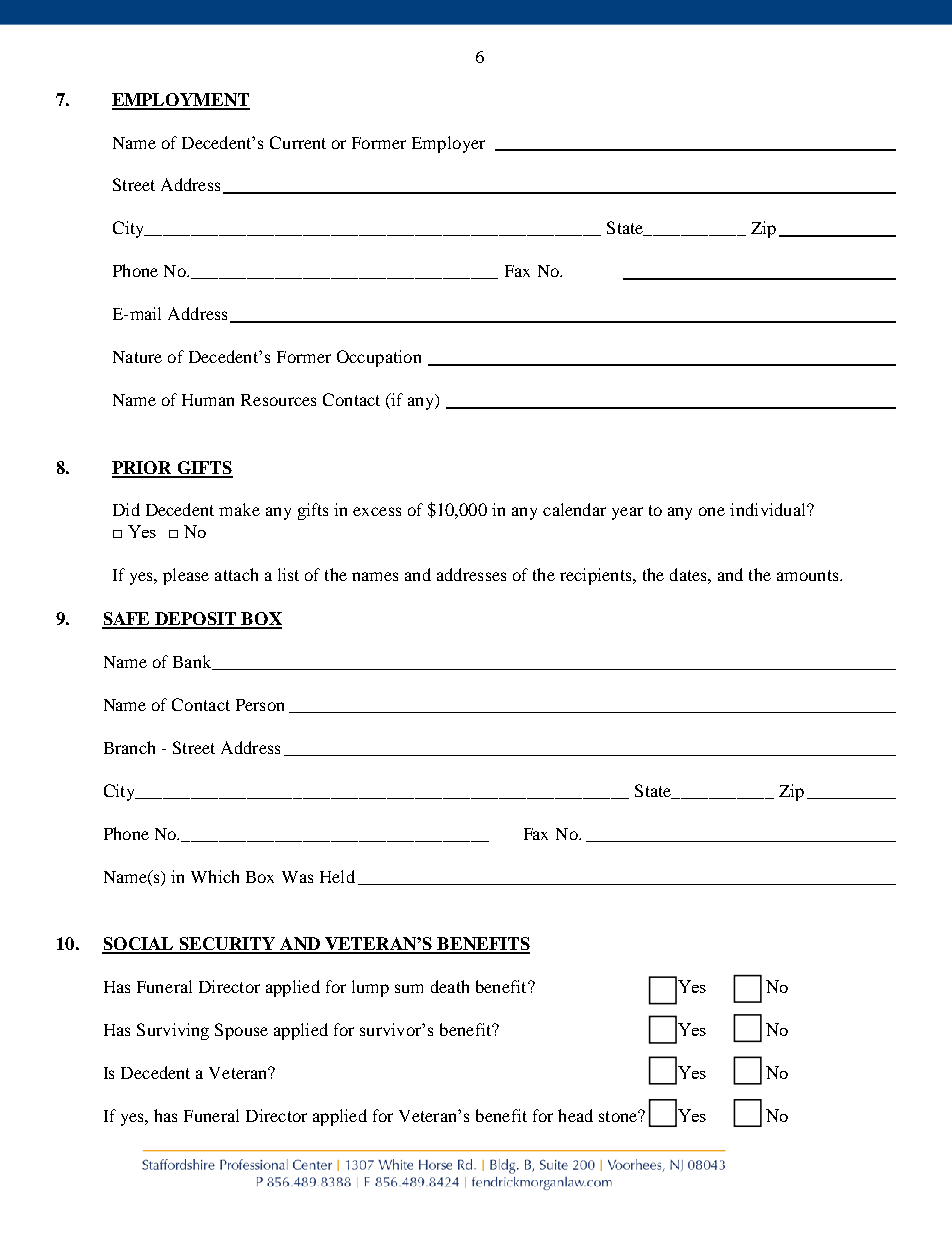 The width and height of the document is (952, 1233). I want to click on Current, so click(298, 142).
